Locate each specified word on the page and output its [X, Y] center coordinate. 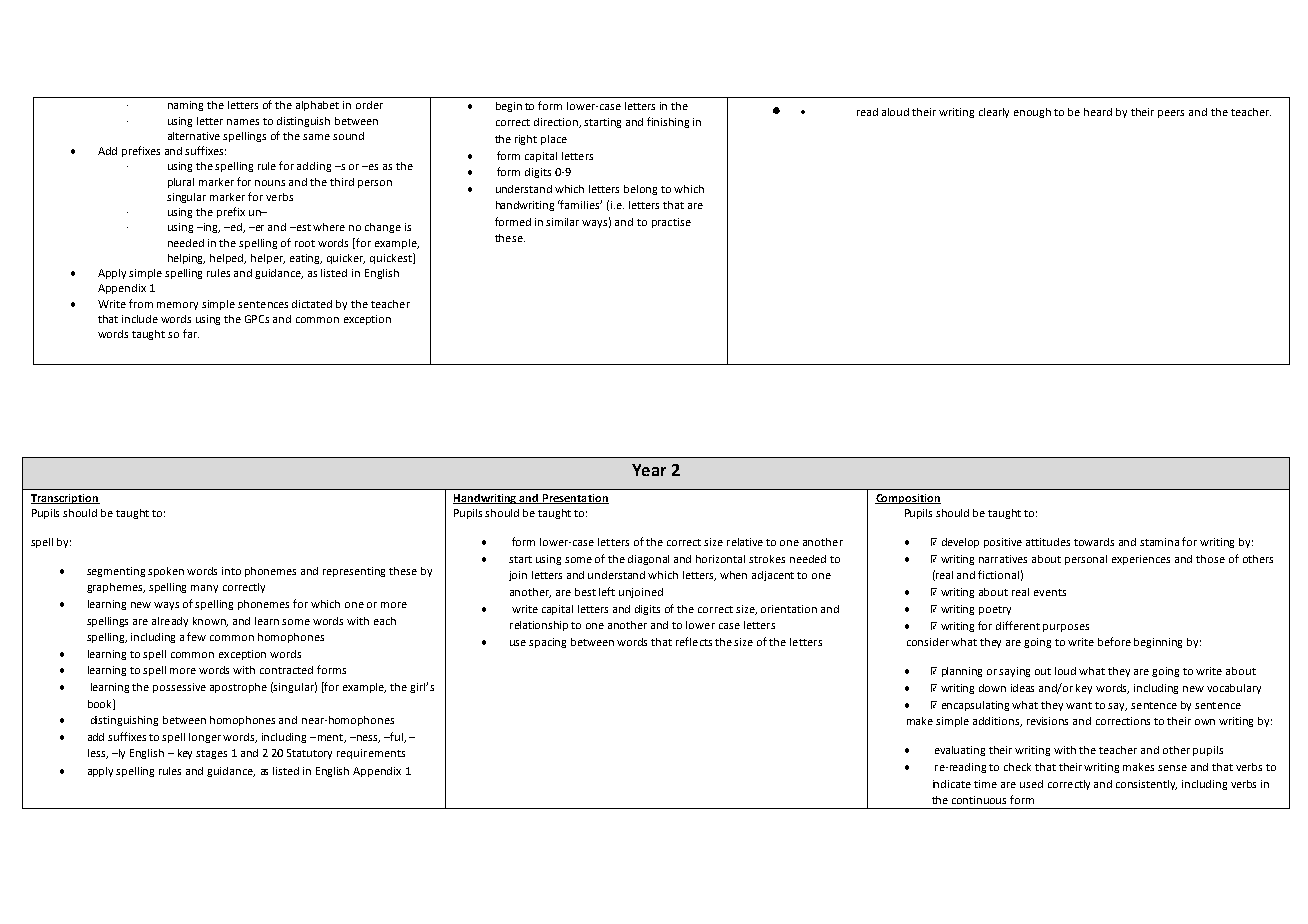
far [191, 333]
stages [211, 754]
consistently [1146, 785]
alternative [194, 136]
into [231, 571]
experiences [1141, 560]
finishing [668, 122]
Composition [908, 499]
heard [1098, 112]
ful [396, 737]
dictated [312, 304]
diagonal [648, 560]
